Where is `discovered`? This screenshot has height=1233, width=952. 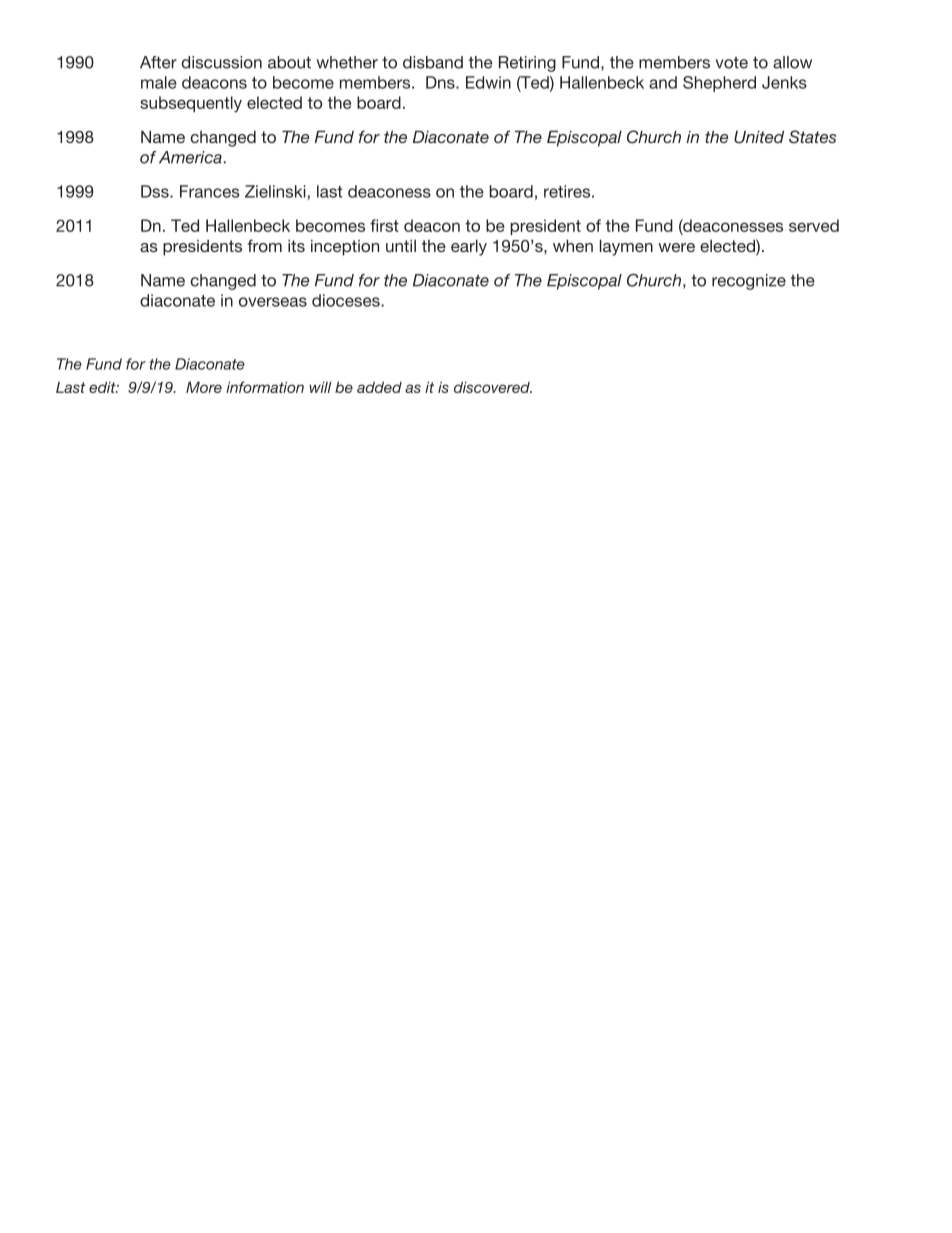 discovered is located at coordinates (493, 387).
